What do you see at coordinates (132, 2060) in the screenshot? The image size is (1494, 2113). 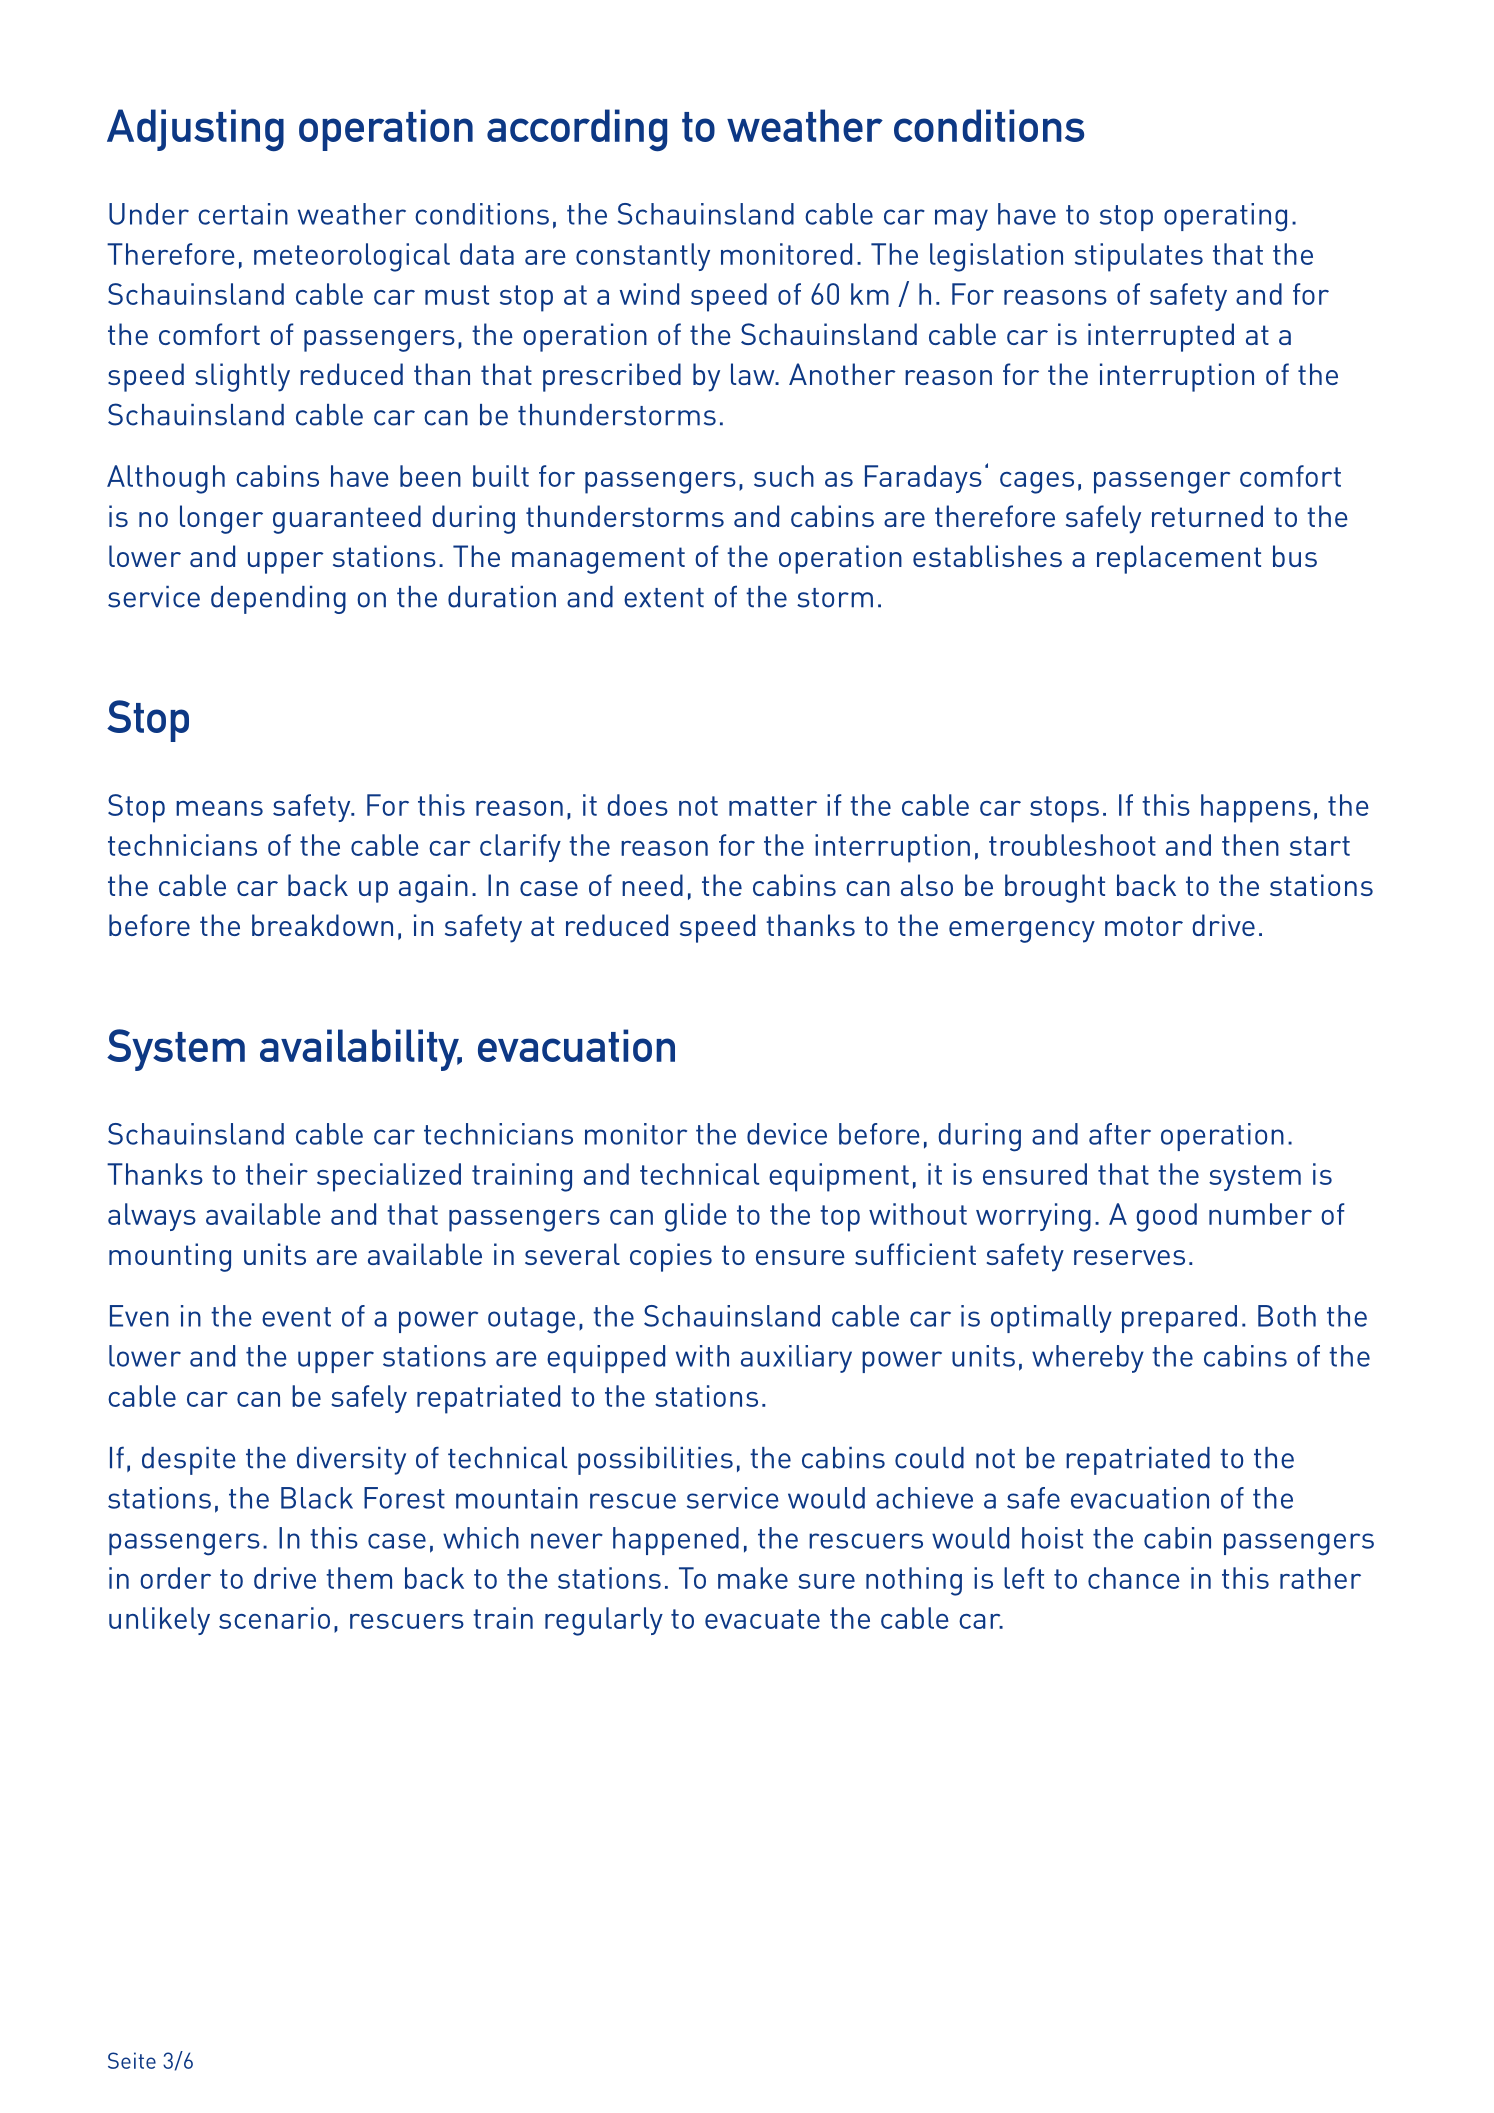 I see `Seite` at bounding box center [132, 2060].
